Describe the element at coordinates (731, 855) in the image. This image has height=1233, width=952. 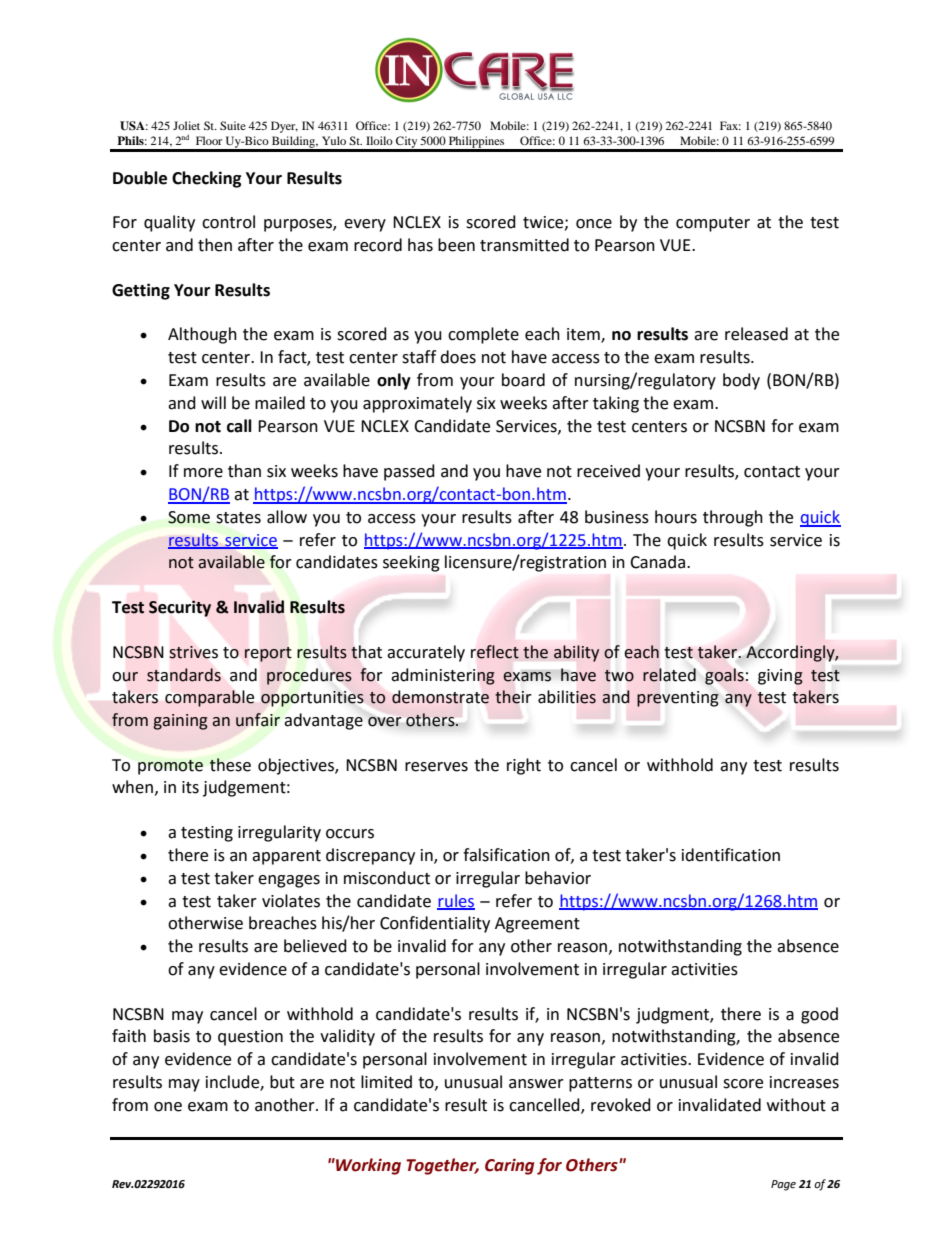
I see `identification` at that location.
